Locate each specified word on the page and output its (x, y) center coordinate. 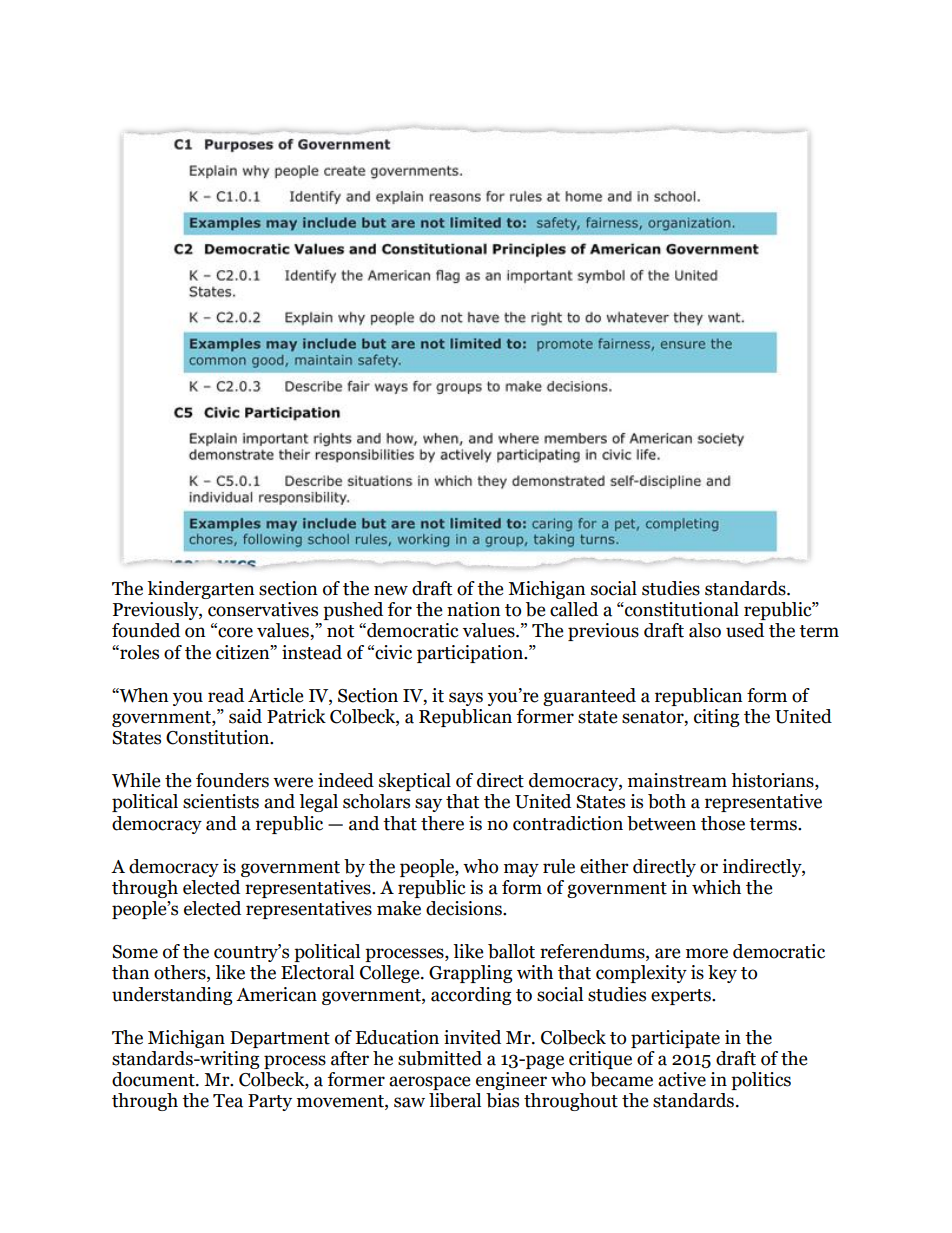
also (705, 630)
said (245, 716)
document (154, 1079)
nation (474, 609)
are (667, 953)
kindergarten (201, 590)
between (661, 823)
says (466, 699)
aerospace (429, 1083)
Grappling (471, 974)
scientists (221, 801)
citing (717, 718)
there (442, 823)
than (131, 972)
